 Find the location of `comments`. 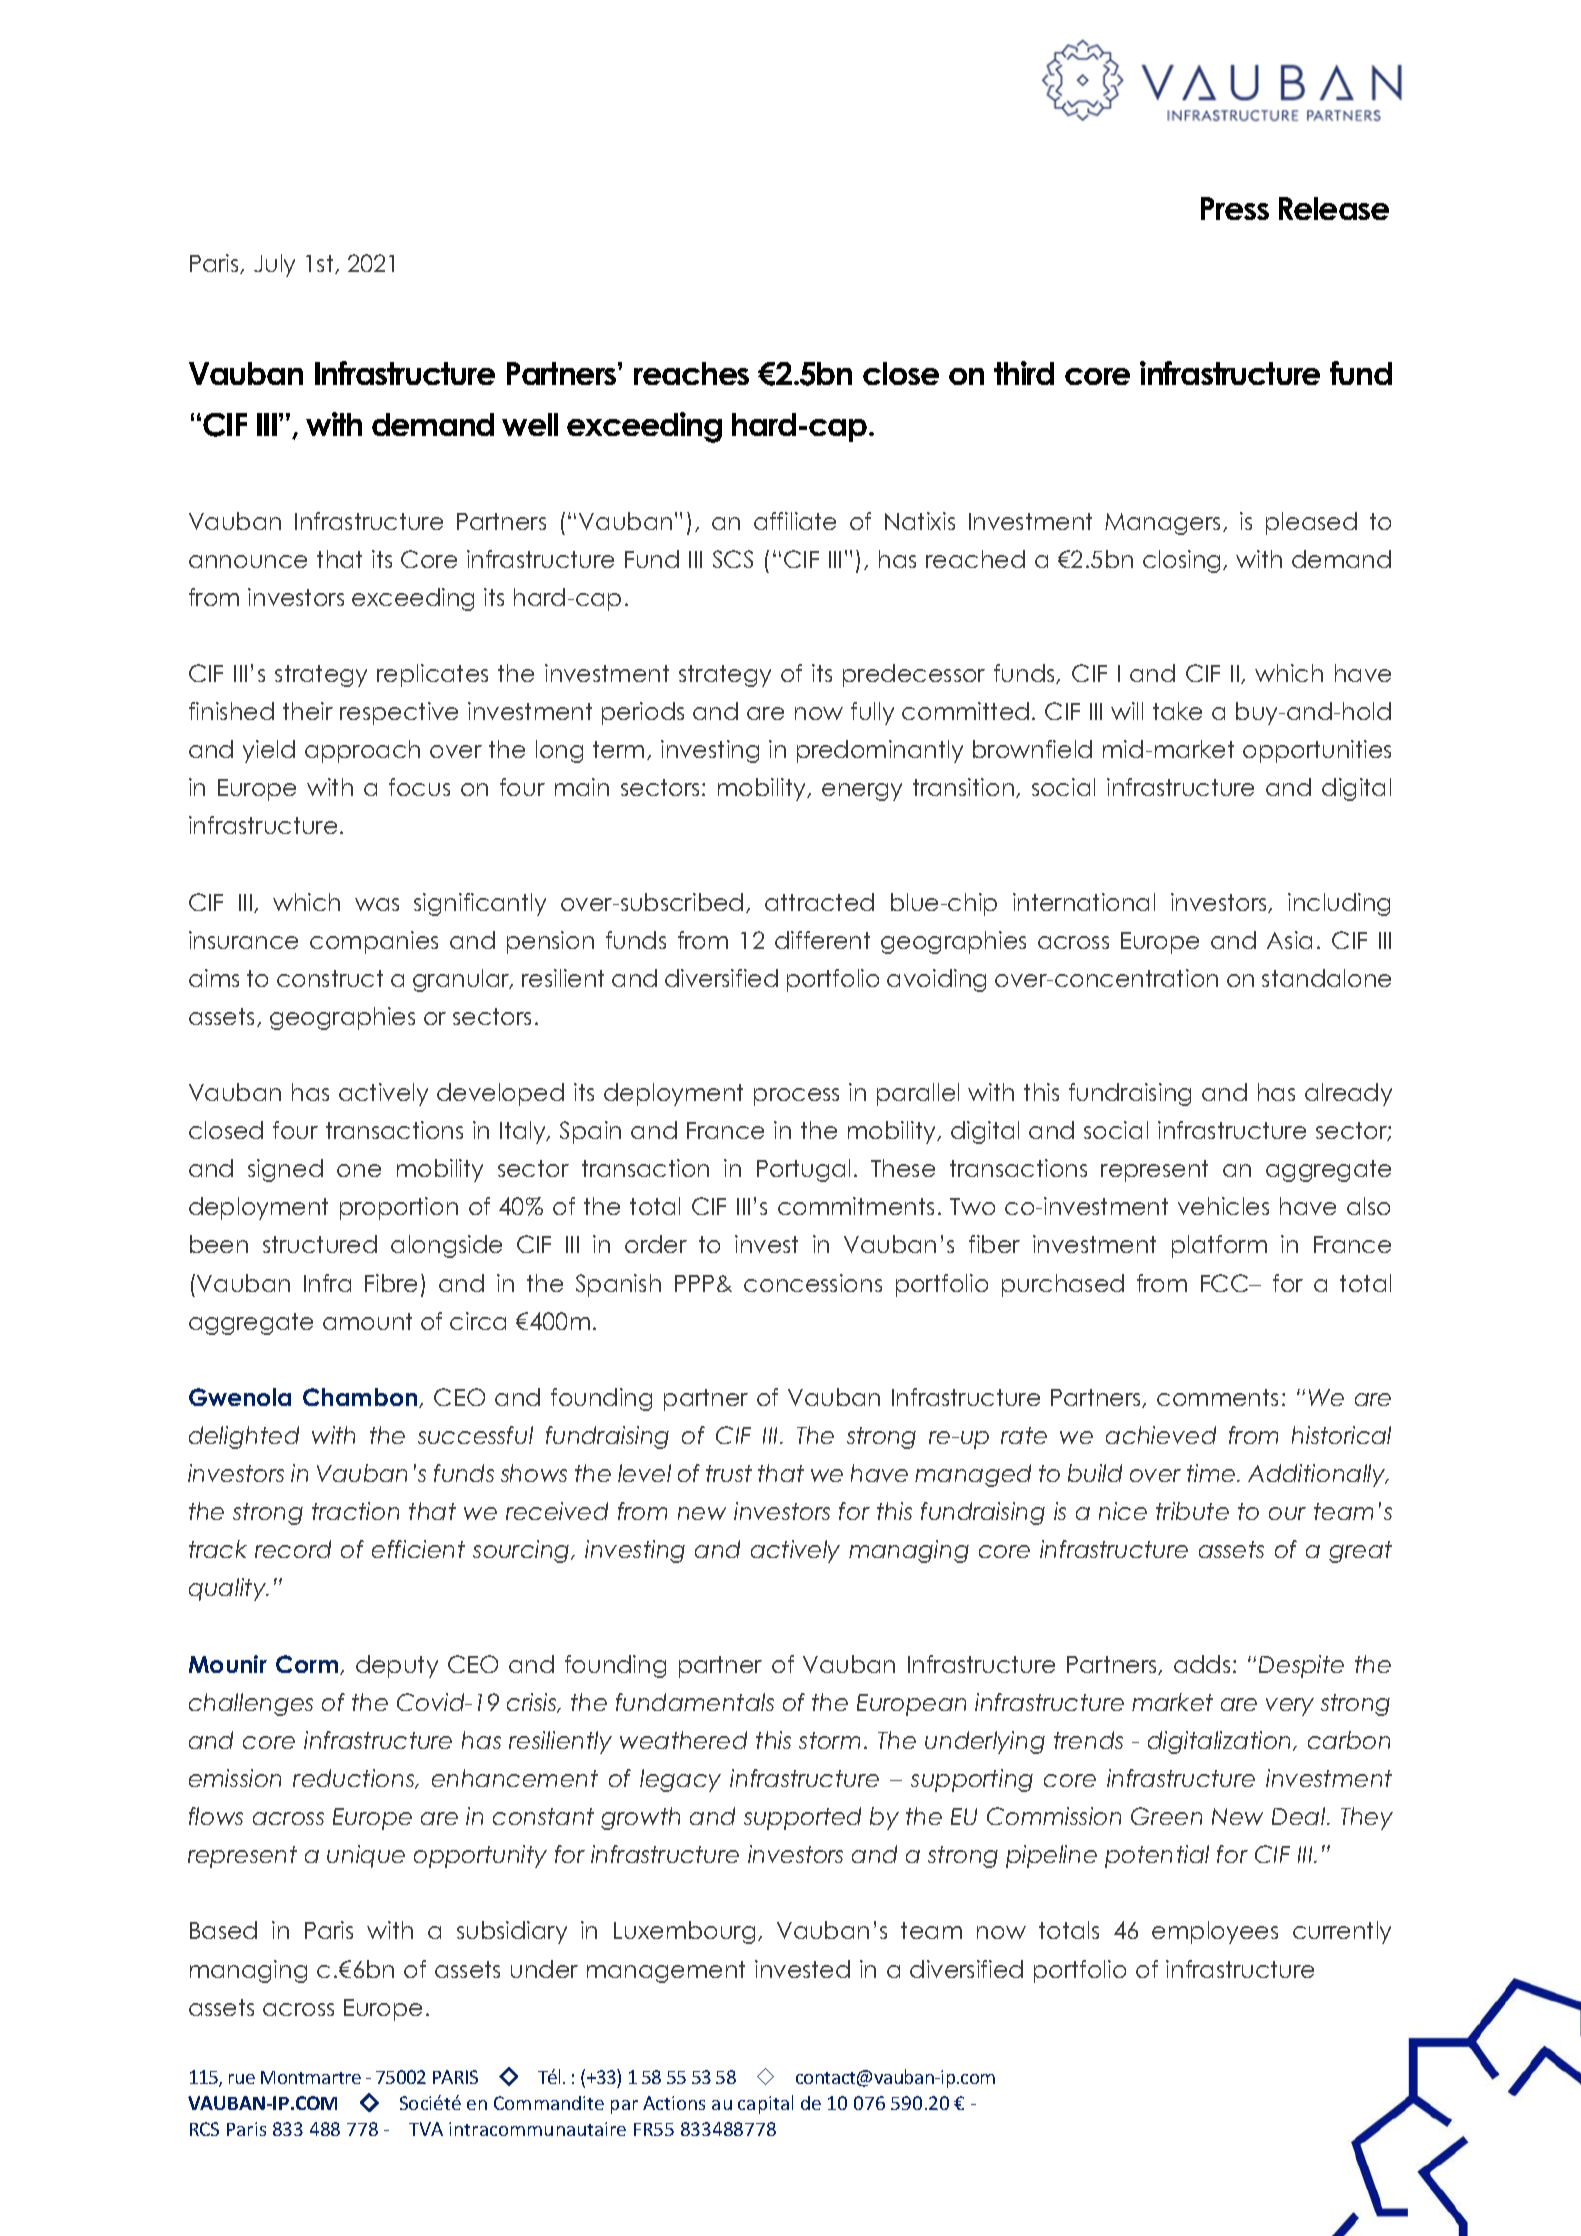

comments is located at coordinates (1217, 1397).
